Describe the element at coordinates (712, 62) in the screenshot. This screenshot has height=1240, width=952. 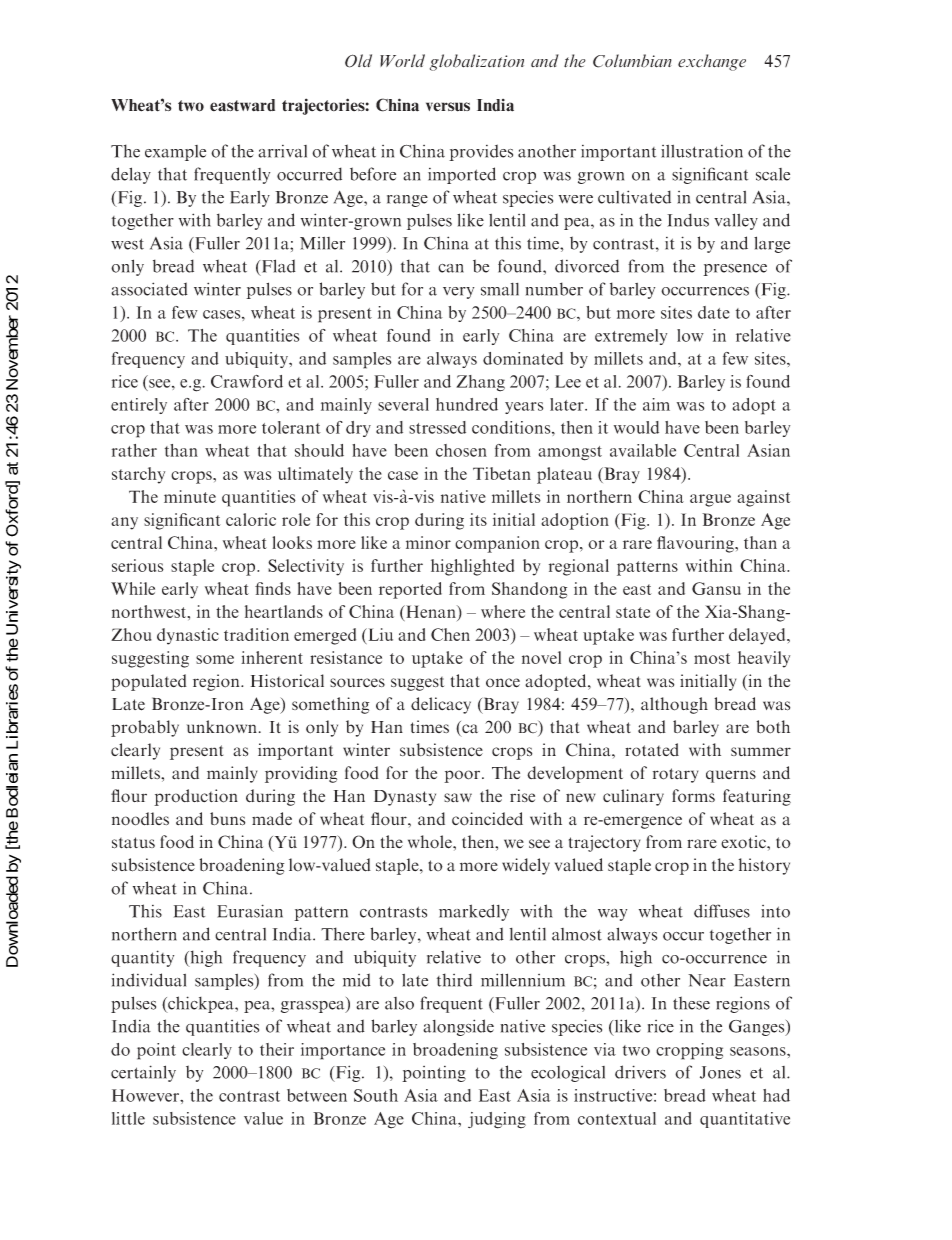
I see `exchange` at that location.
